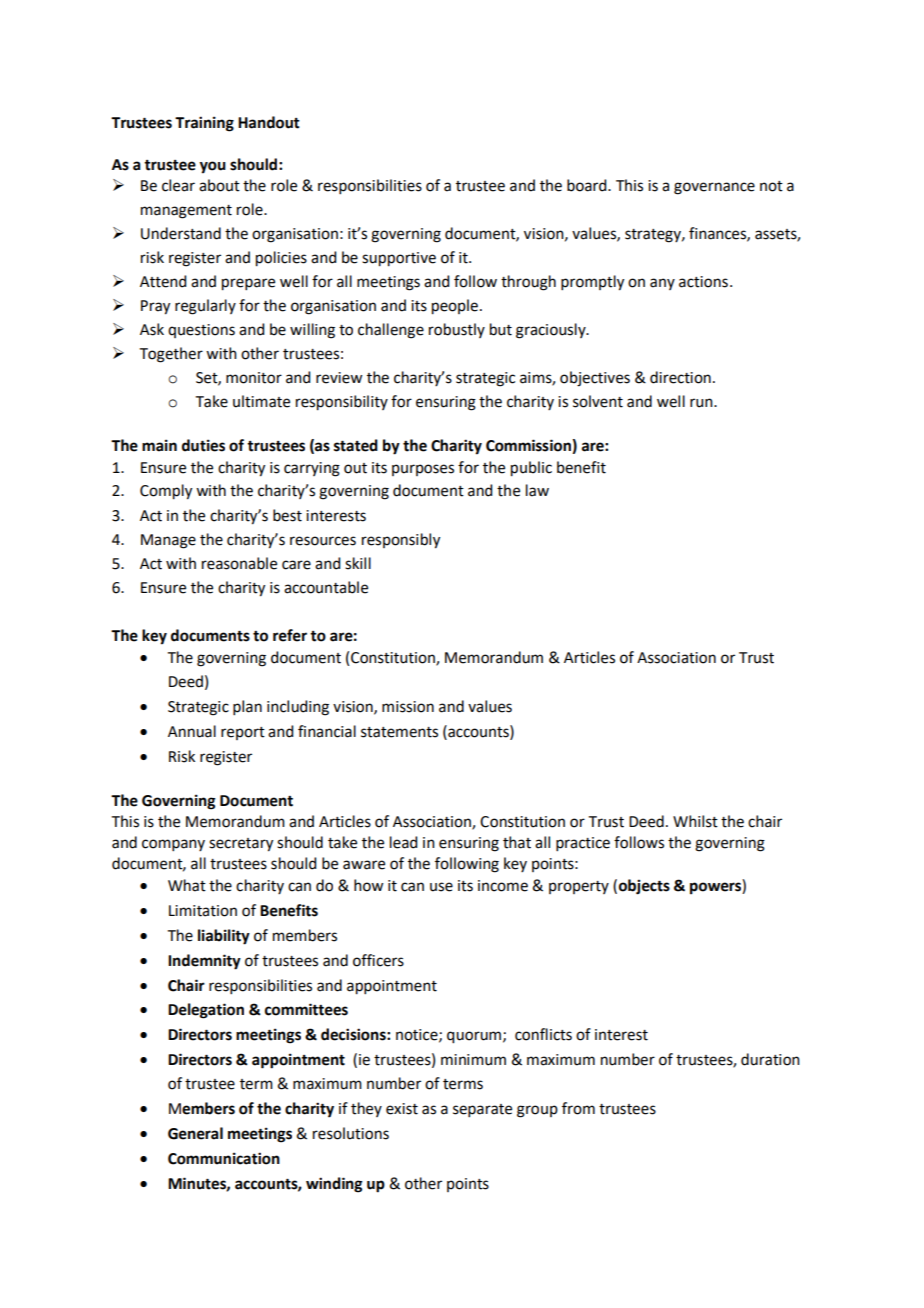  What do you see at coordinates (224, 1158) in the document?
I see `Communication` at bounding box center [224, 1158].
